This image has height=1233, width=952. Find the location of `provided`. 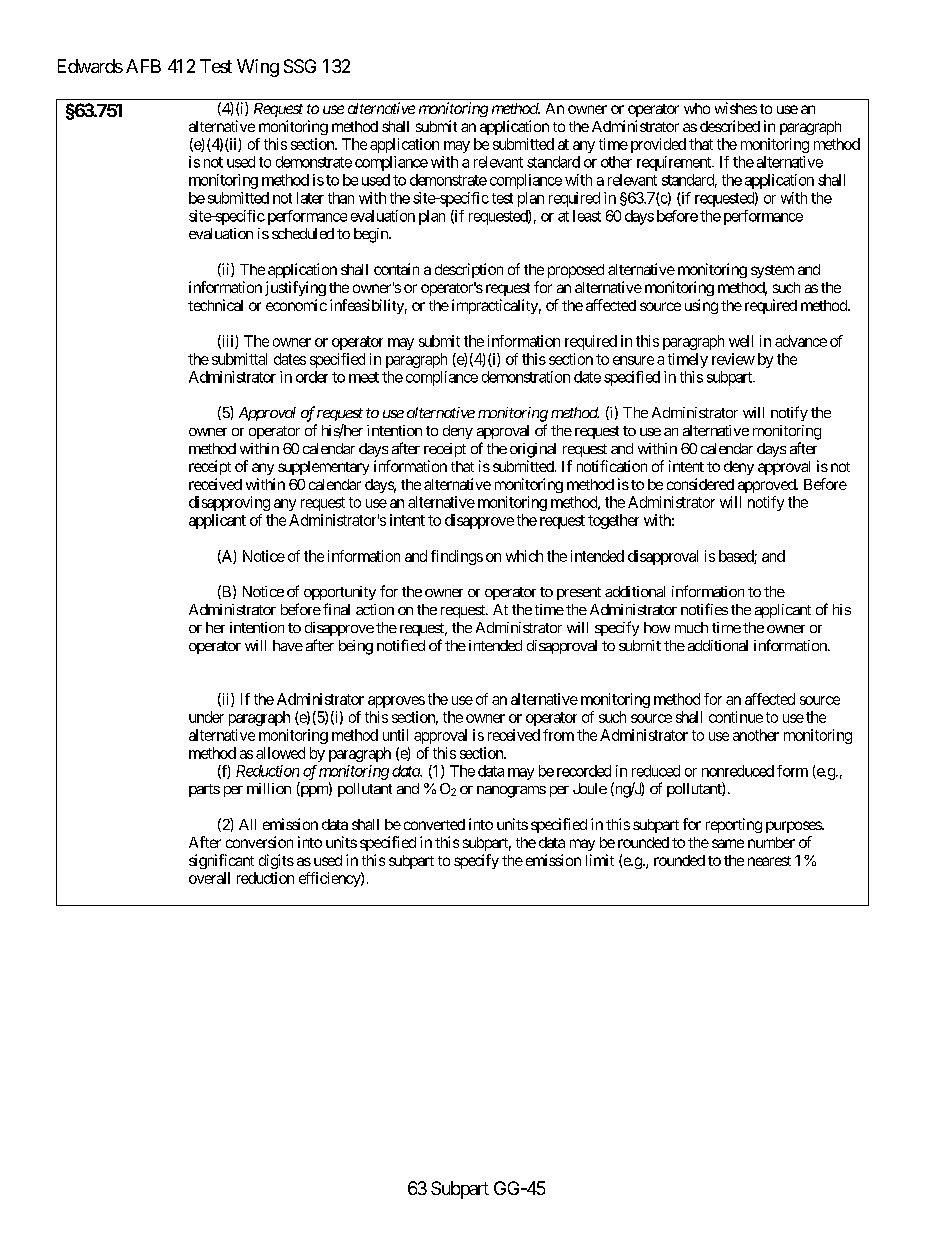

provided is located at coordinates (658, 145).
